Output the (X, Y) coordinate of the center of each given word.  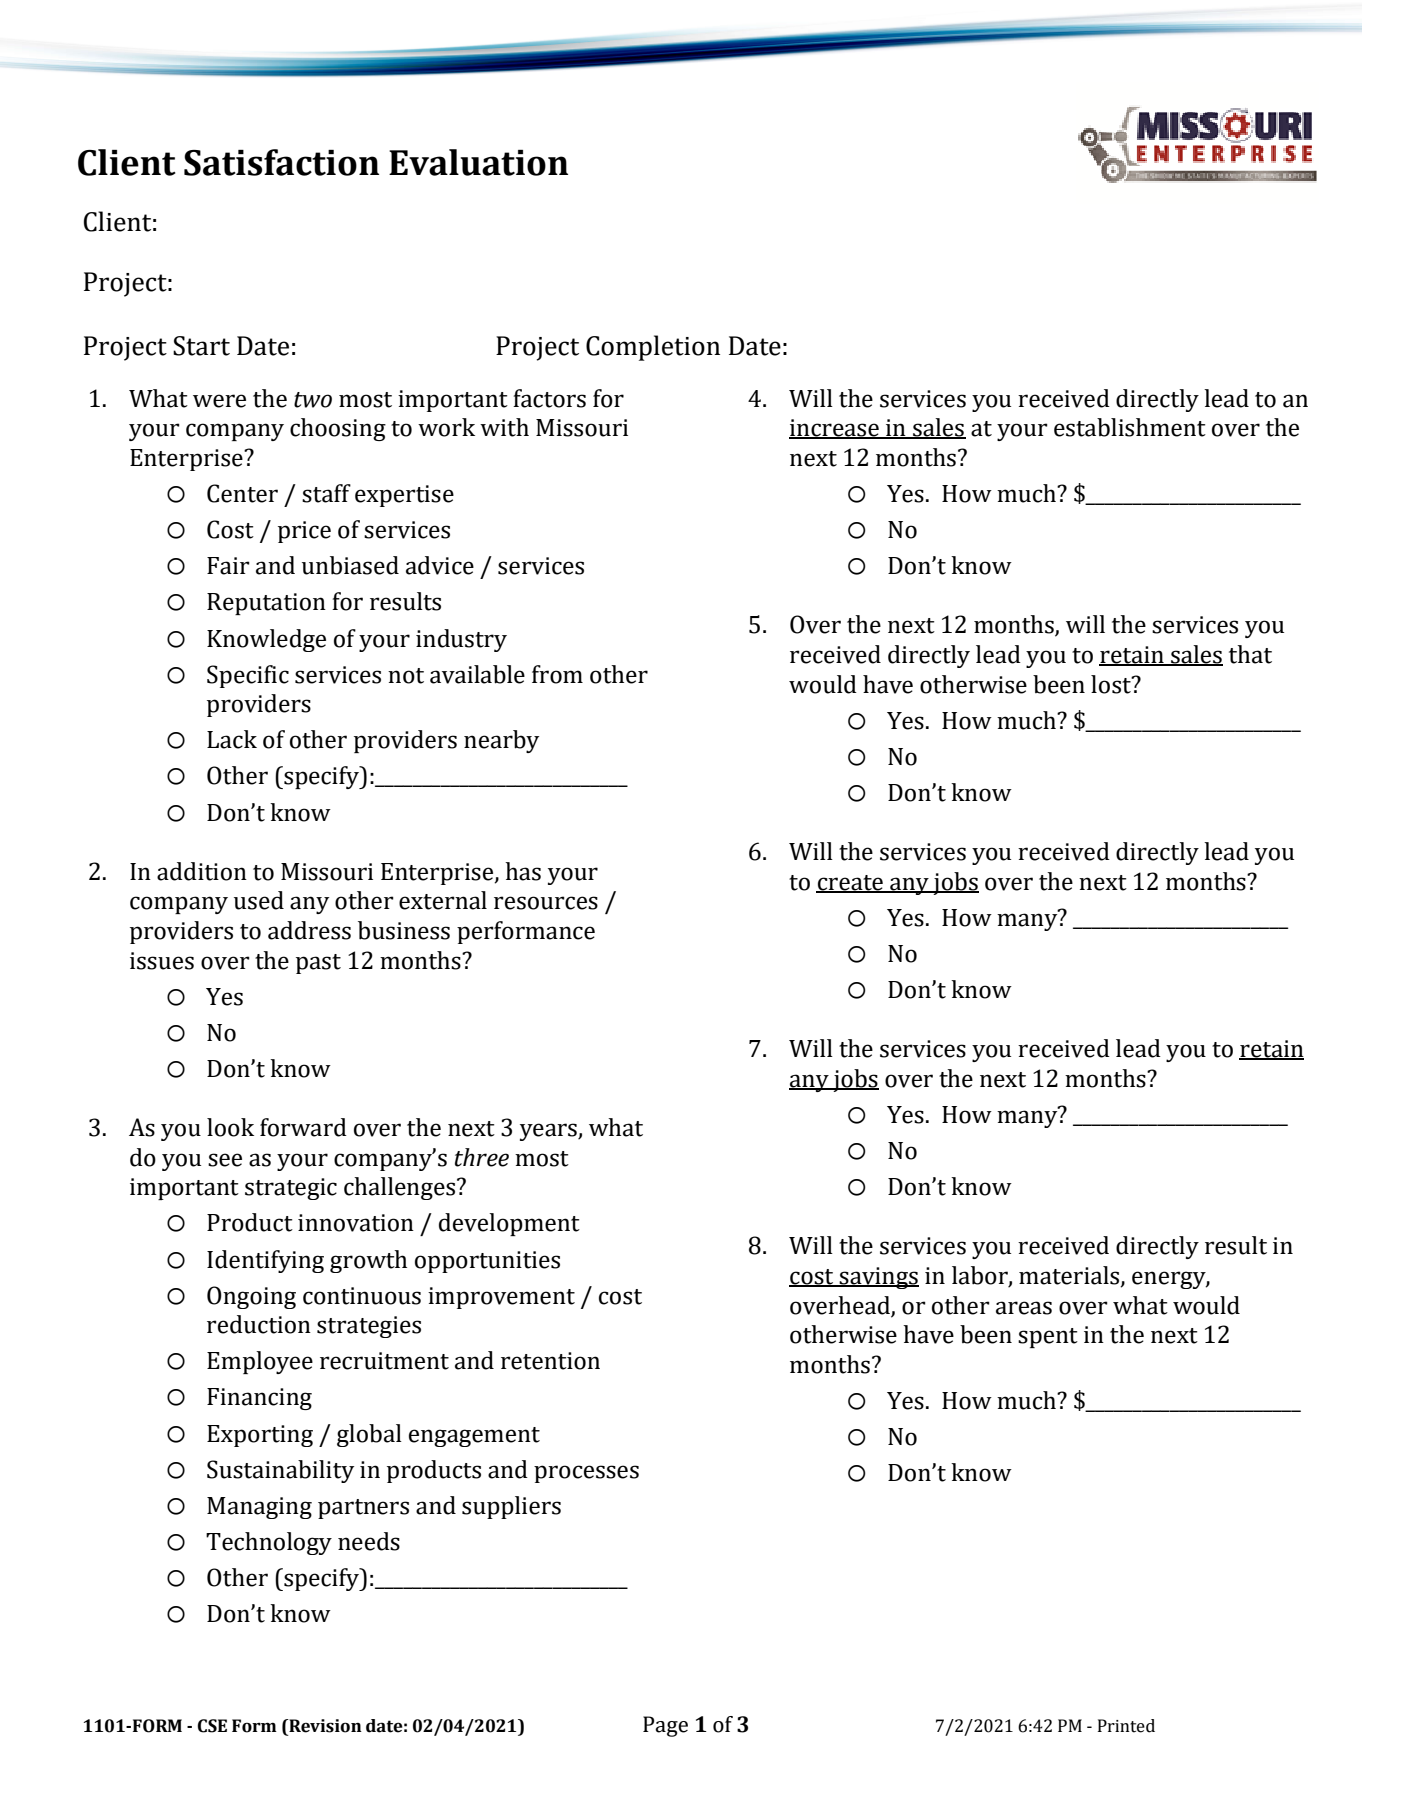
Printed (1126, 1726)
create (850, 883)
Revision (324, 1727)
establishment (1130, 427)
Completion (653, 348)
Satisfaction (281, 162)
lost (1112, 684)
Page (665, 1726)
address (309, 930)
